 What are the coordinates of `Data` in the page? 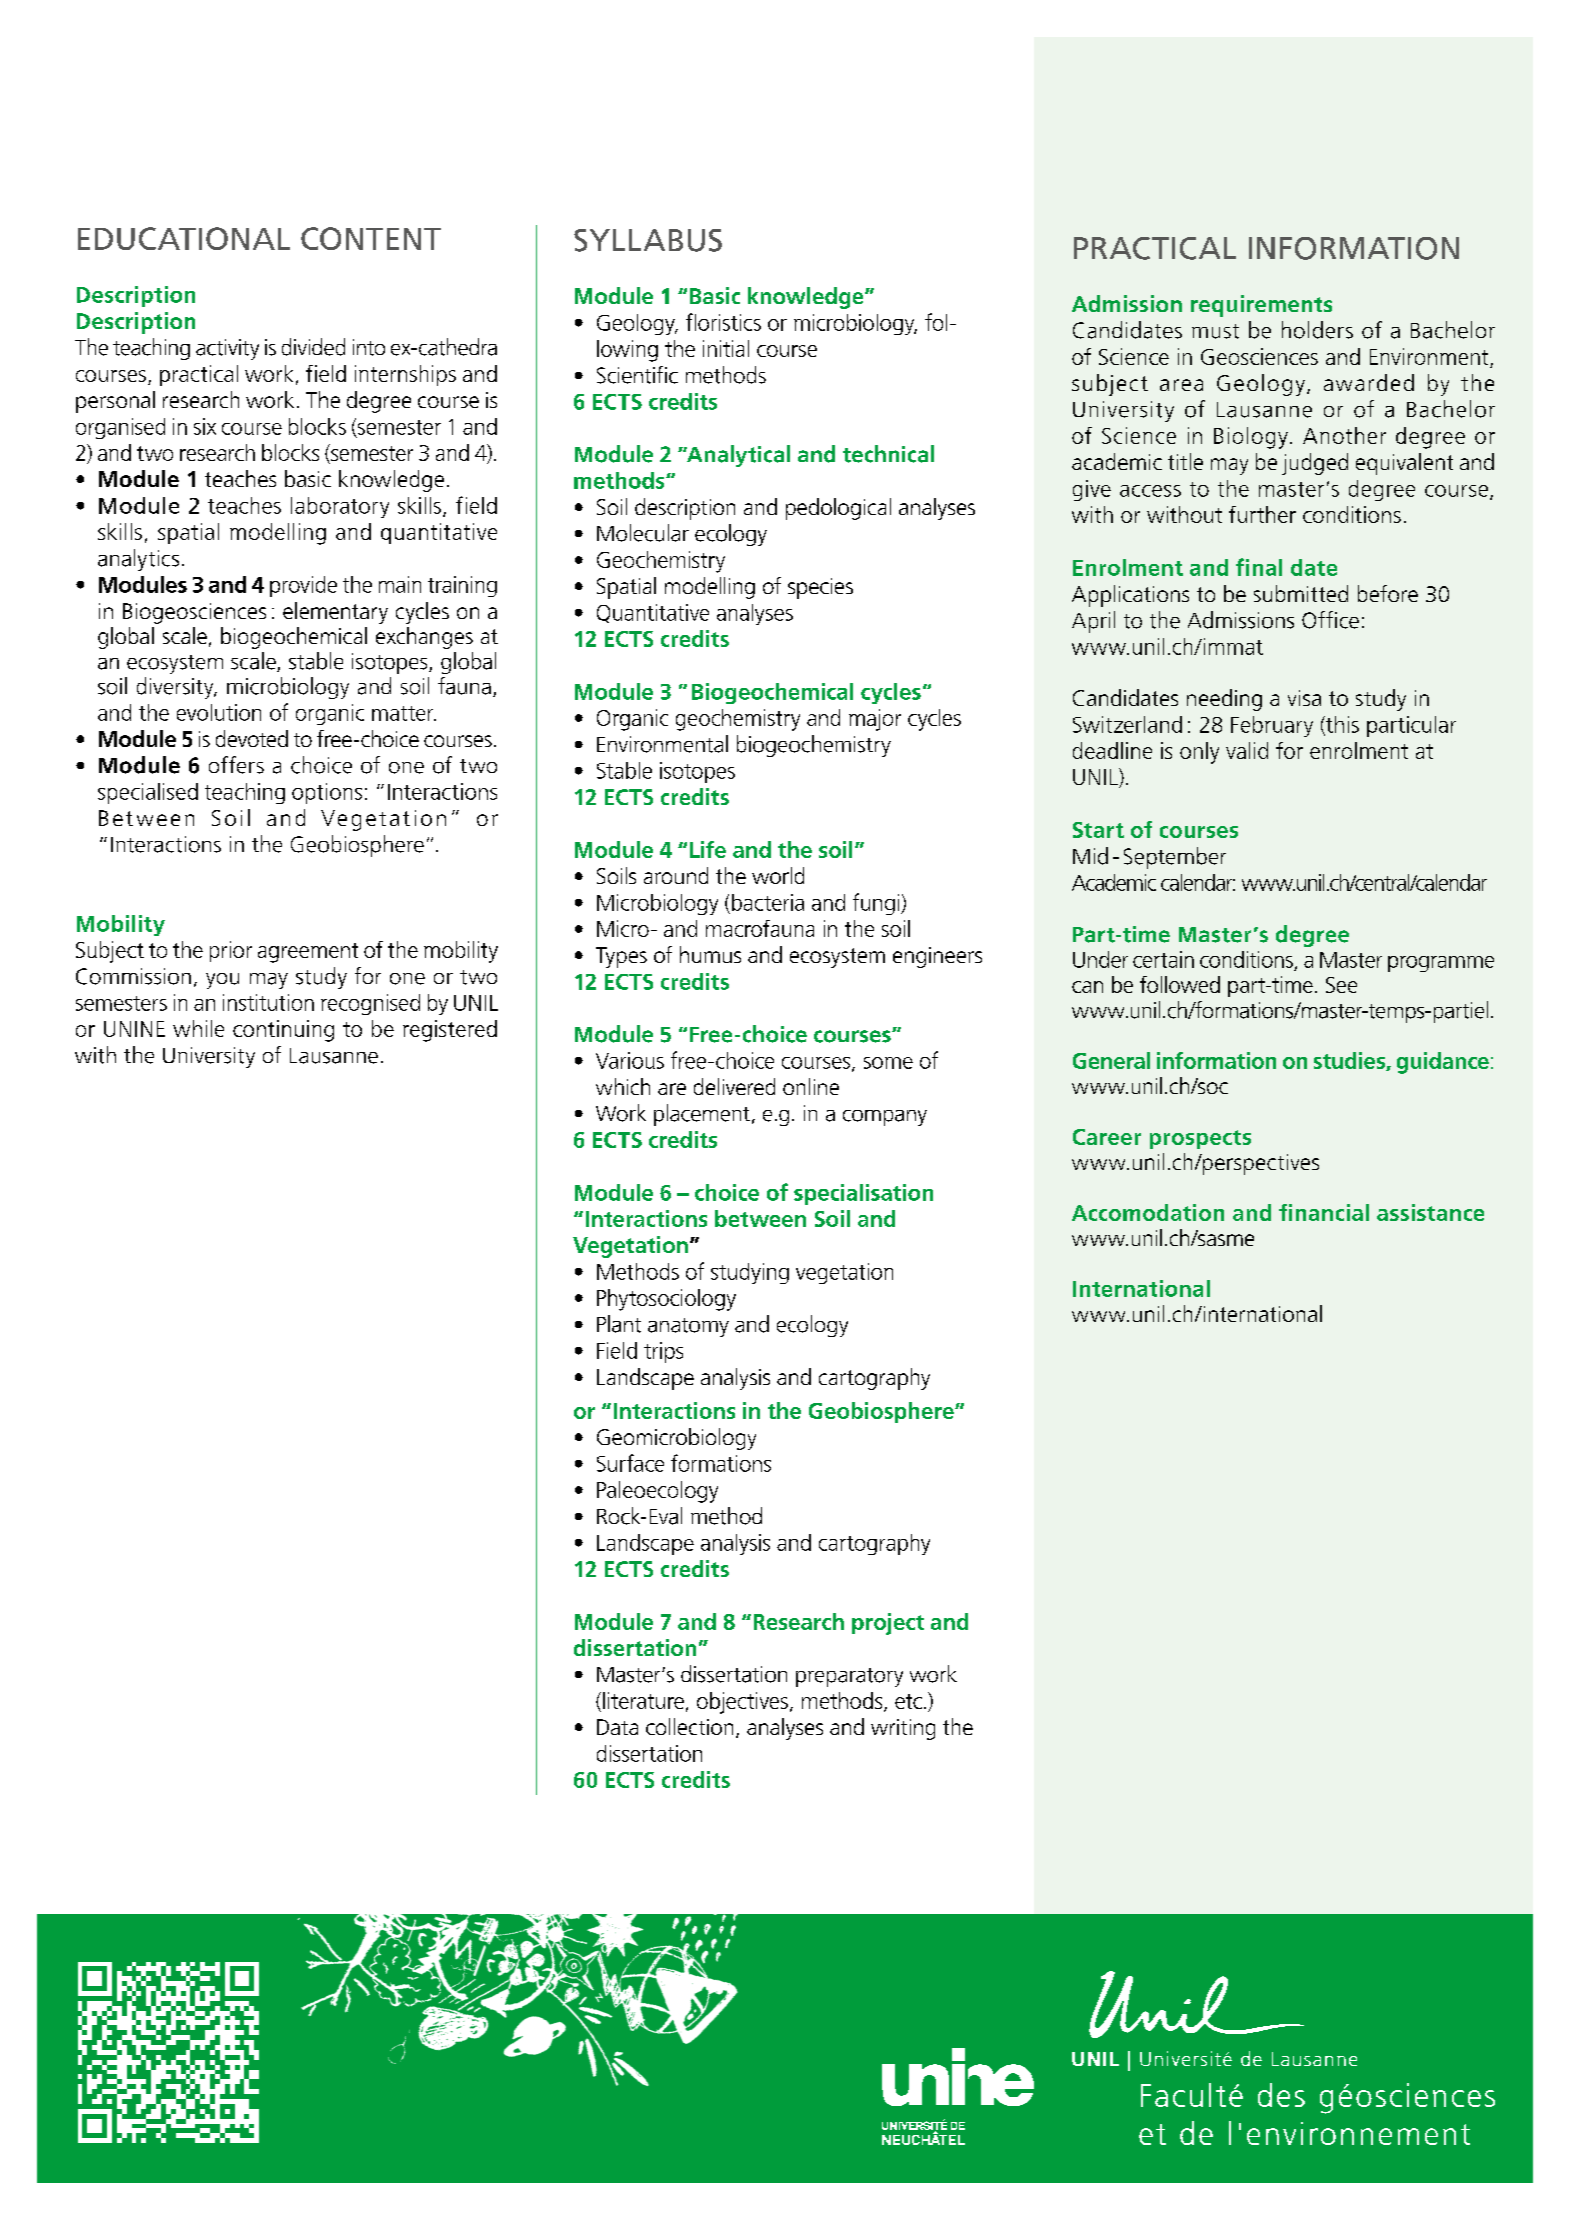 It's located at (617, 1727).
